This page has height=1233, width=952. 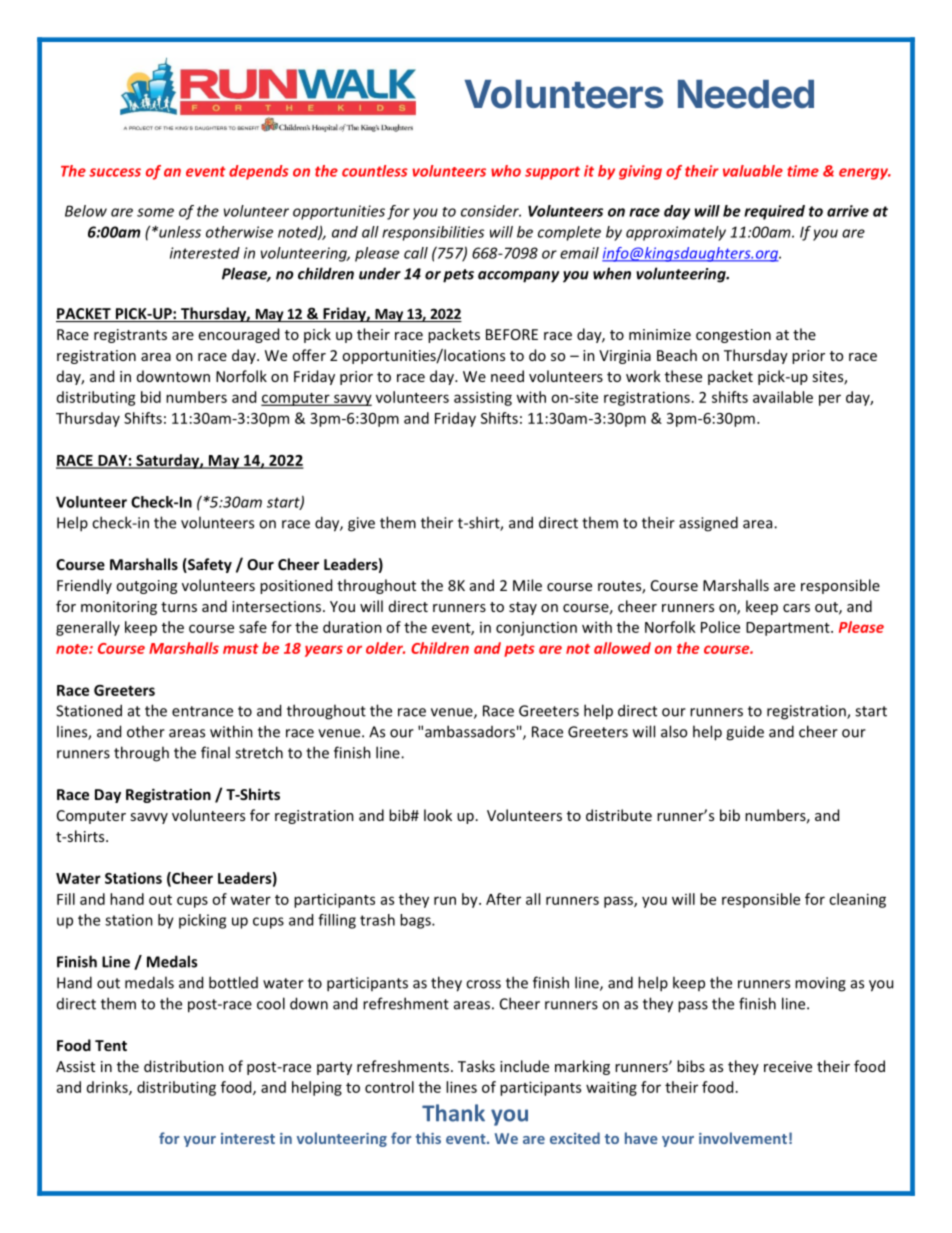 I want to click on who, so click(x=506, y=171).
